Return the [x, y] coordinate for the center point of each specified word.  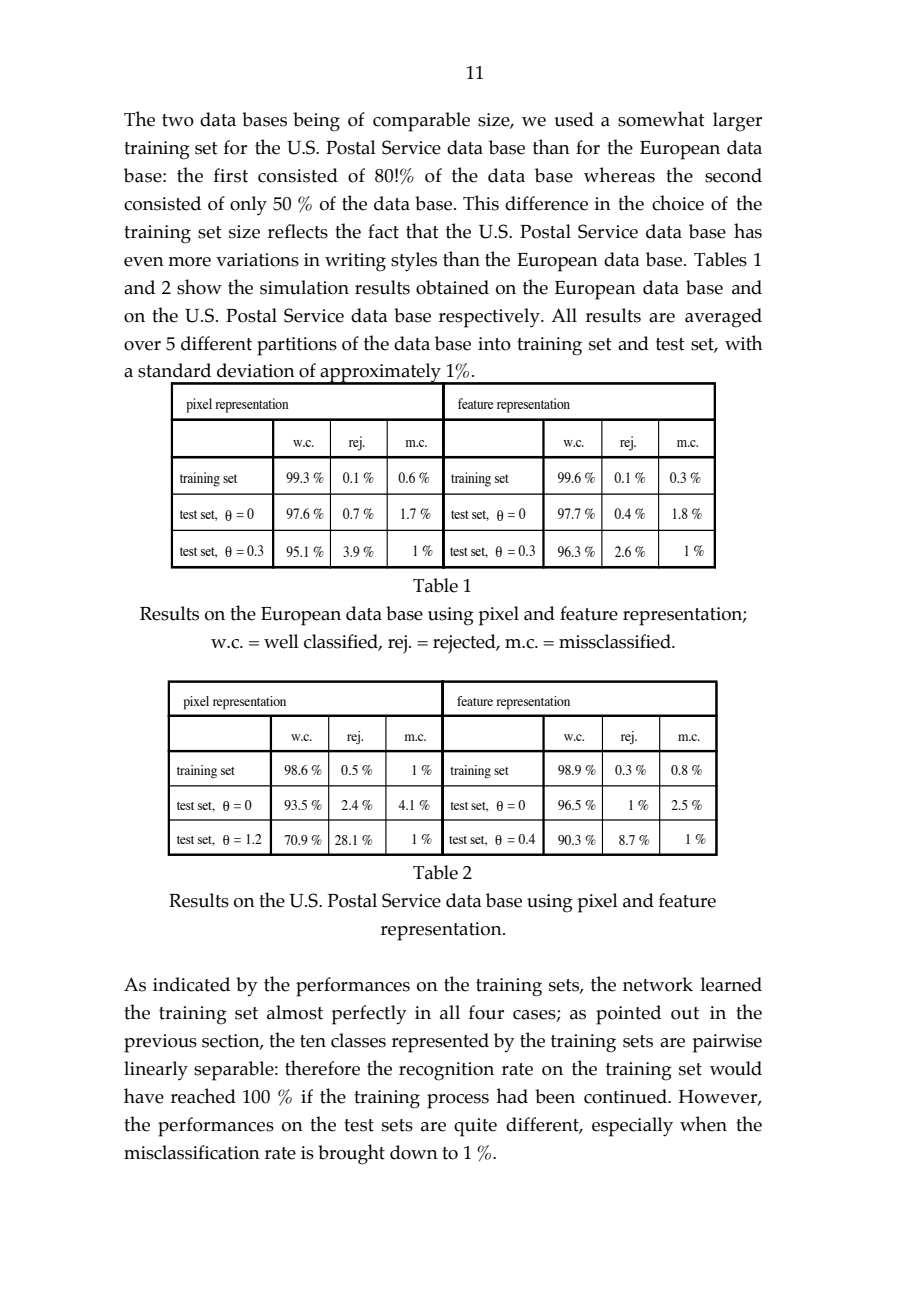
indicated [191, 984]
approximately [381, 374]
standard [174, 370]
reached [203, 1096]
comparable [421, 122]
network [658, 984]
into [494, 344]
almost [295, 1012]
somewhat [661, 119]
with [744, 343]
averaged [723, 318]
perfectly [369, 1015]
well [281, 641]
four [486, 1012]
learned [731, 984]
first [231, 175]
